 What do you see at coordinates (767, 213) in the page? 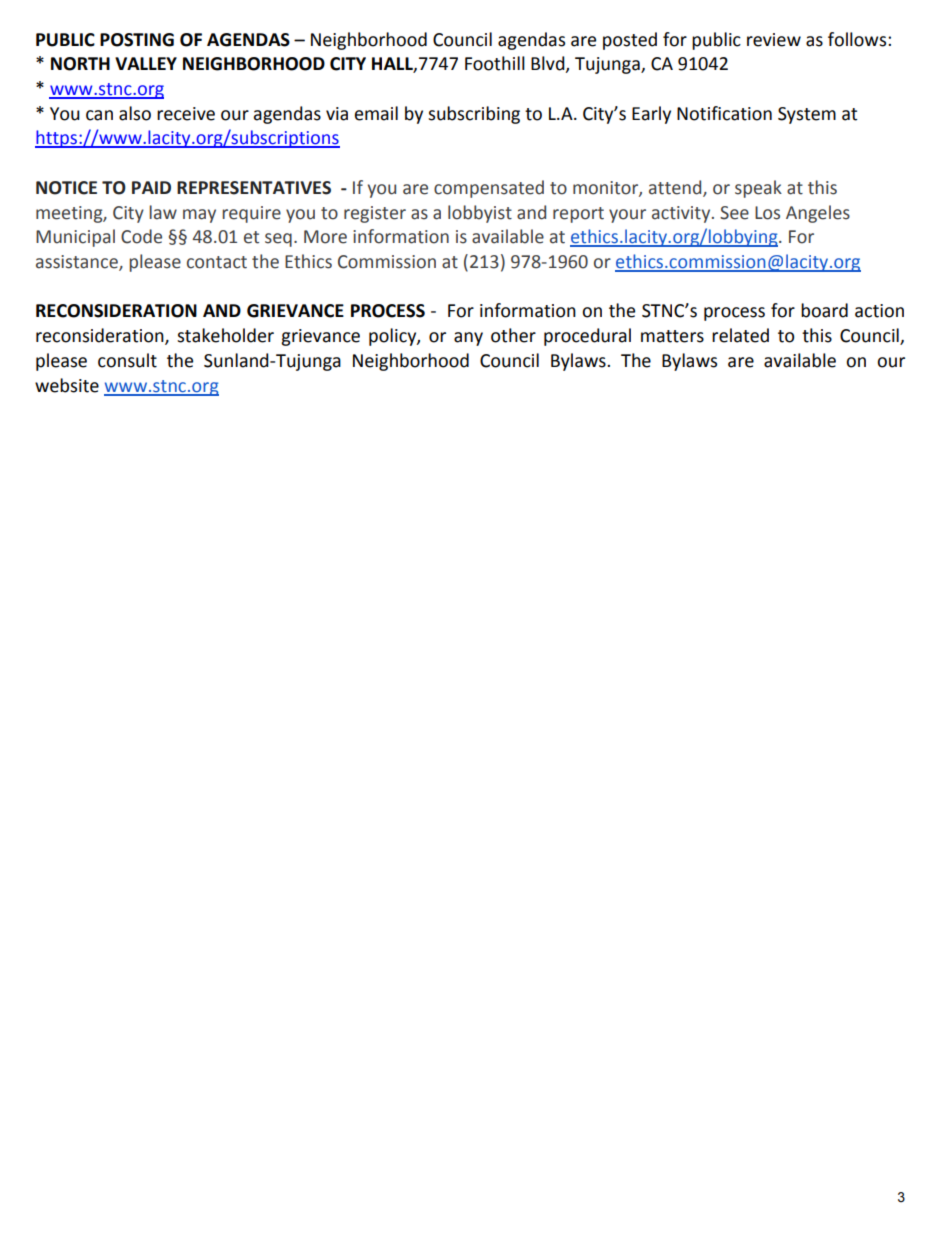
I see `Los` at bounding box center [767, 213].
